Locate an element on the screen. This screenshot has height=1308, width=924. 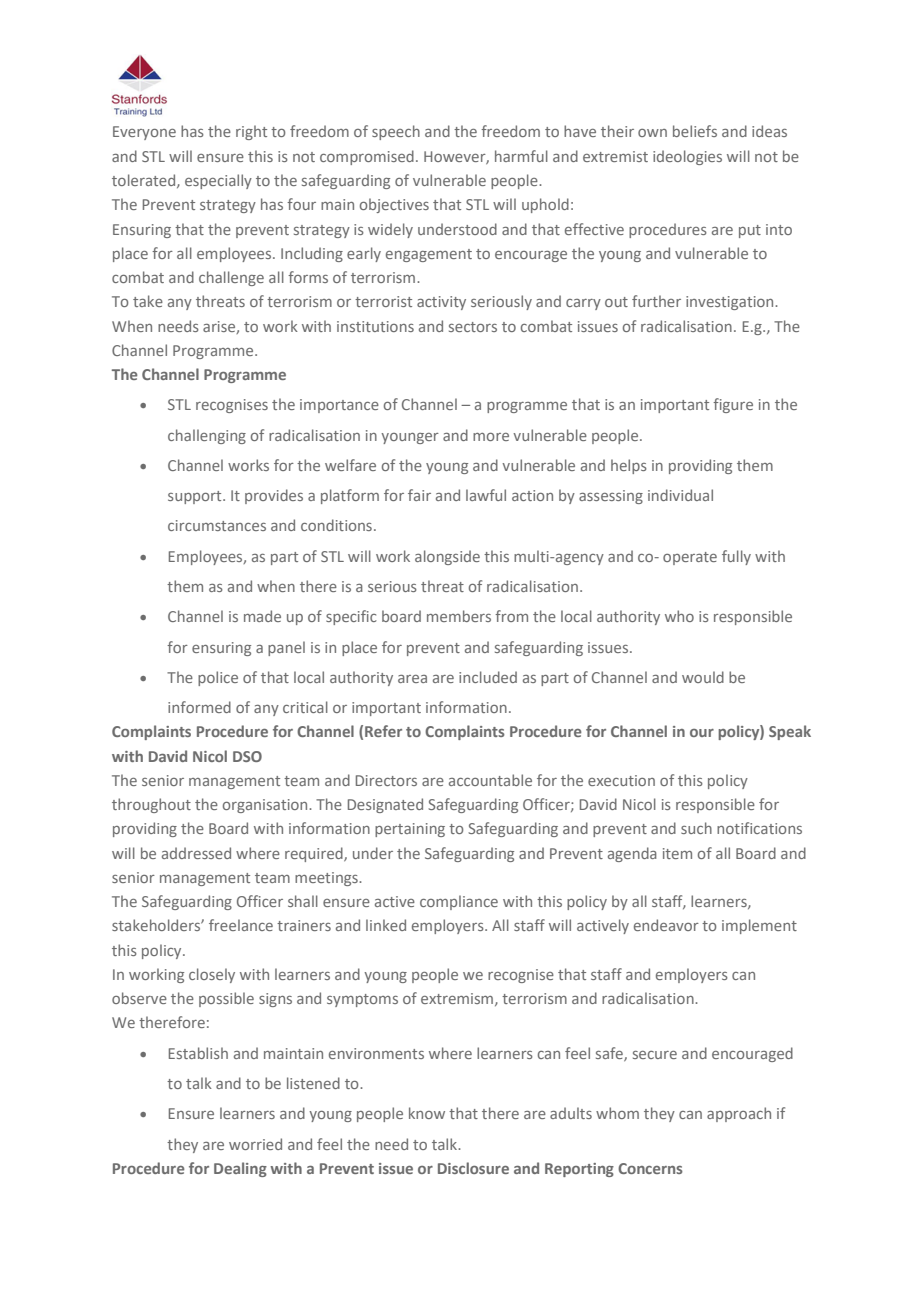
harmful is located at coordinates (521, 156).
